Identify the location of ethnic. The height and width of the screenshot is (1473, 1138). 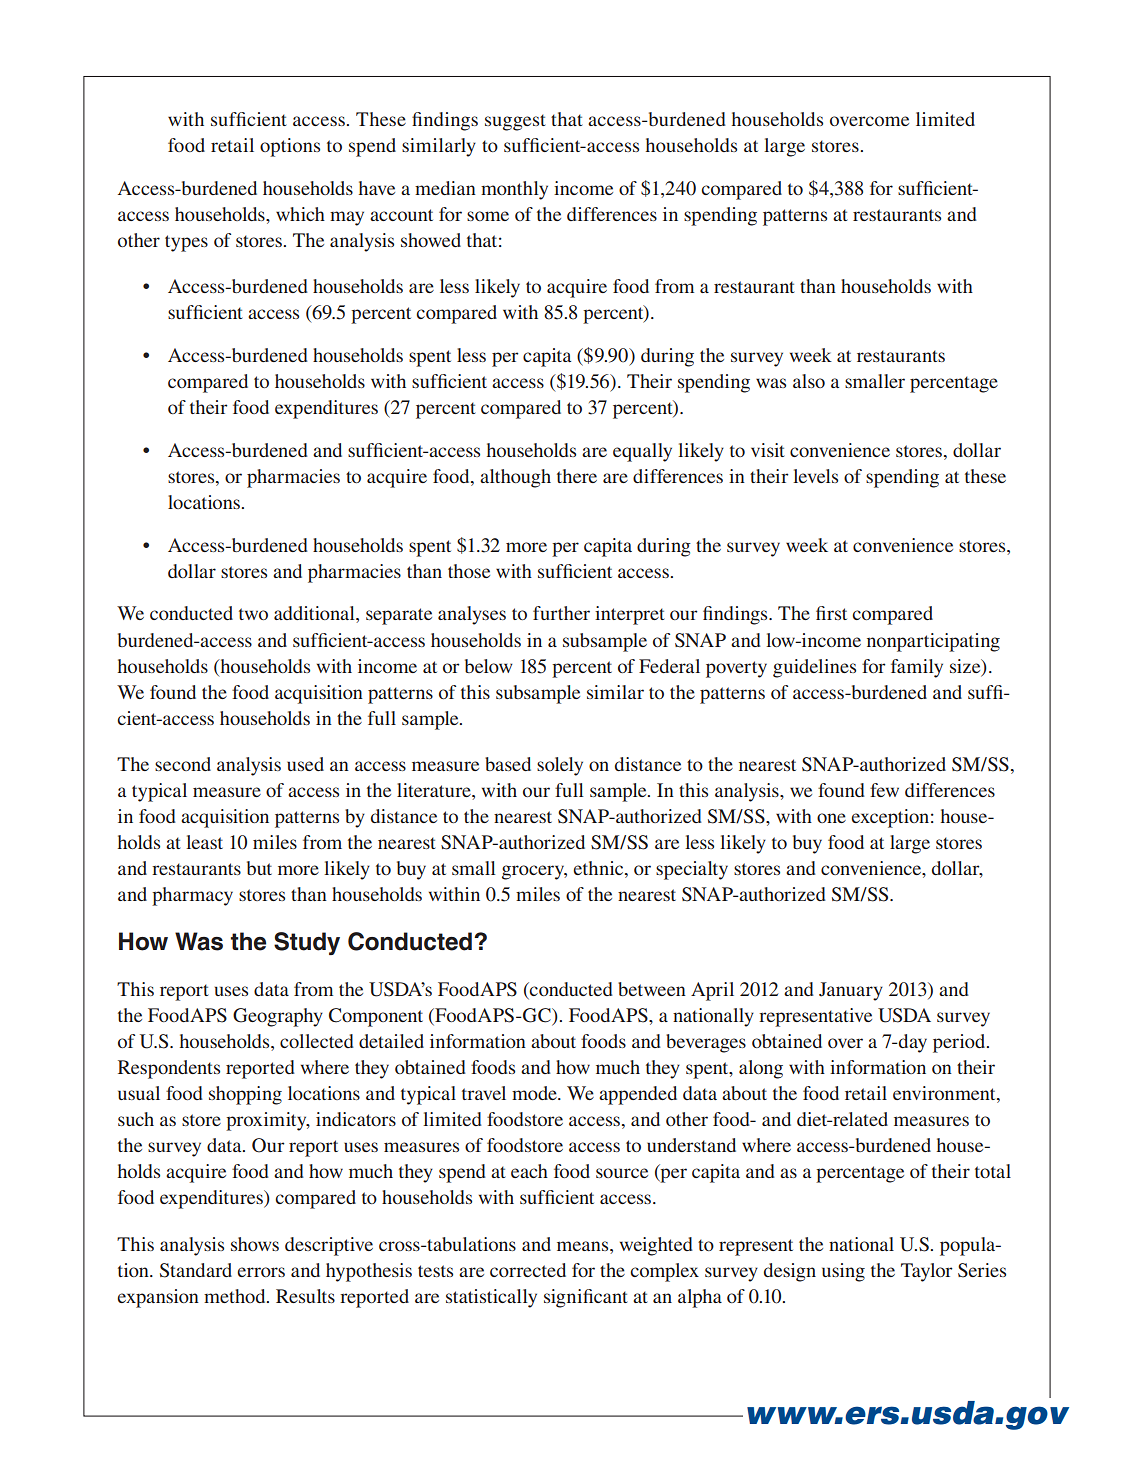
(599, 869).
